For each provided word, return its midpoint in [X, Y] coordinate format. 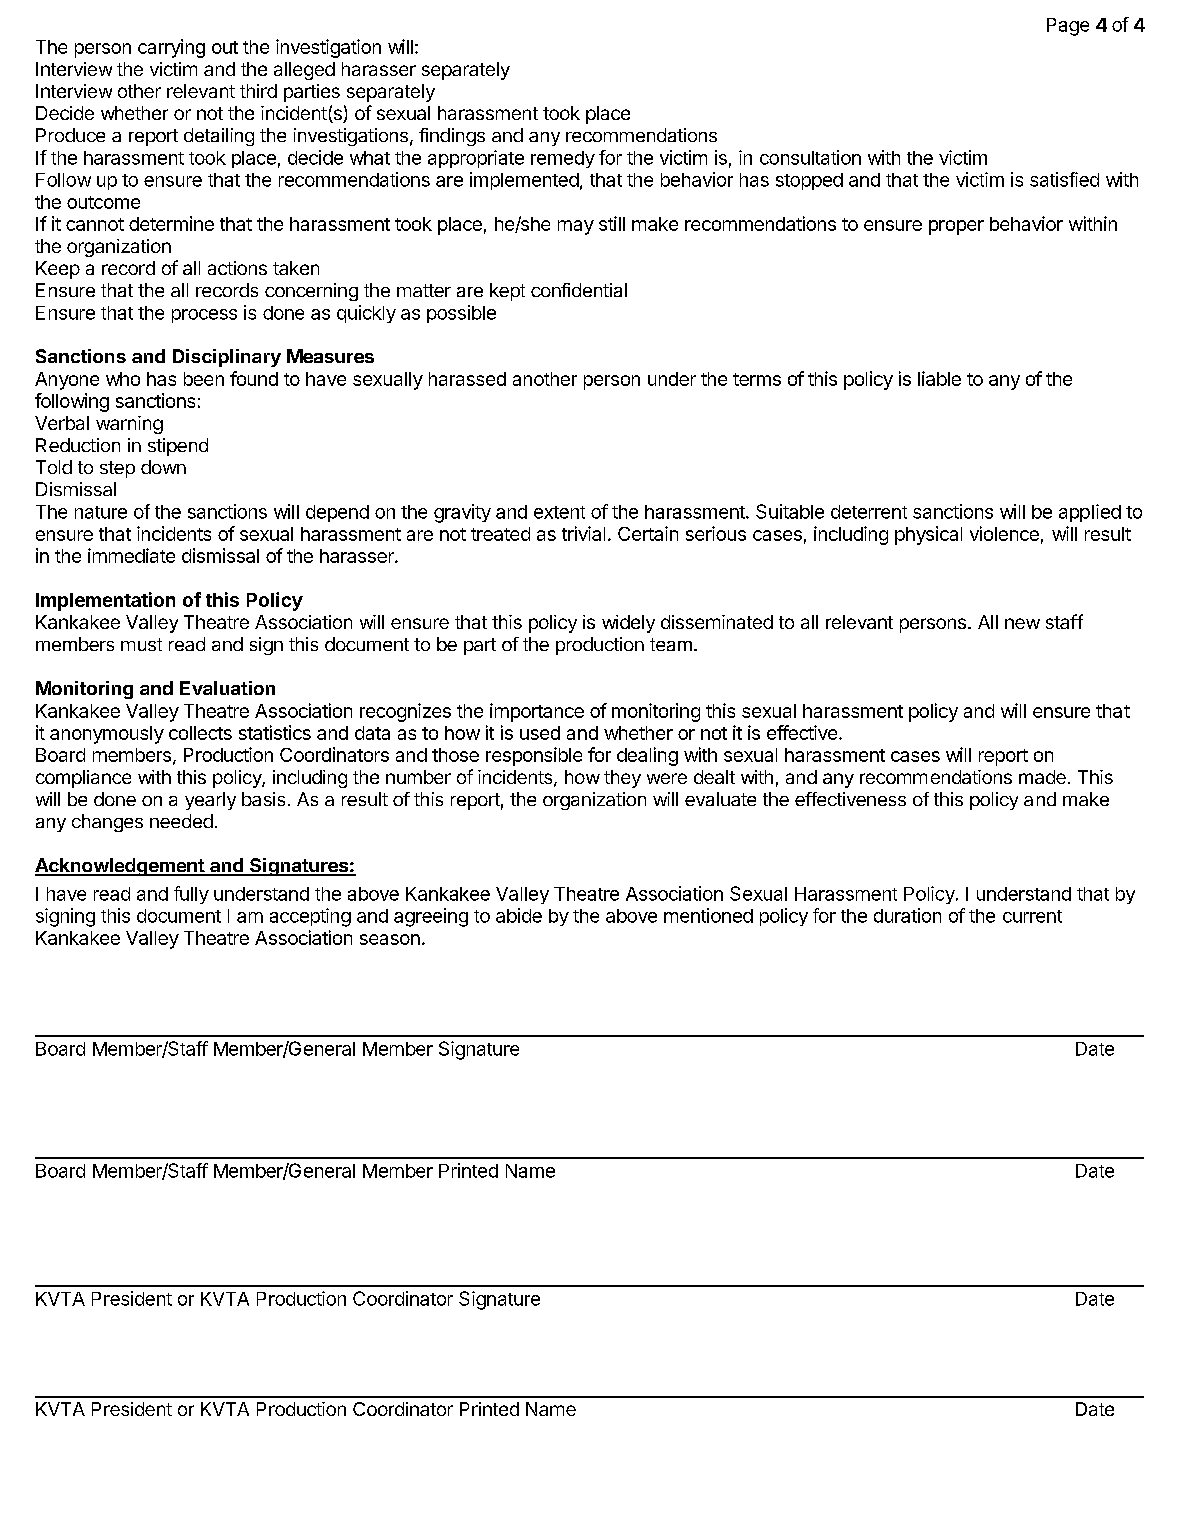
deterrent [869, 512]
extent [559, 512]
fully [191, 895]
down [163, 467]
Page [1068, 27]
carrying [171, 48]
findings [452, 137]
